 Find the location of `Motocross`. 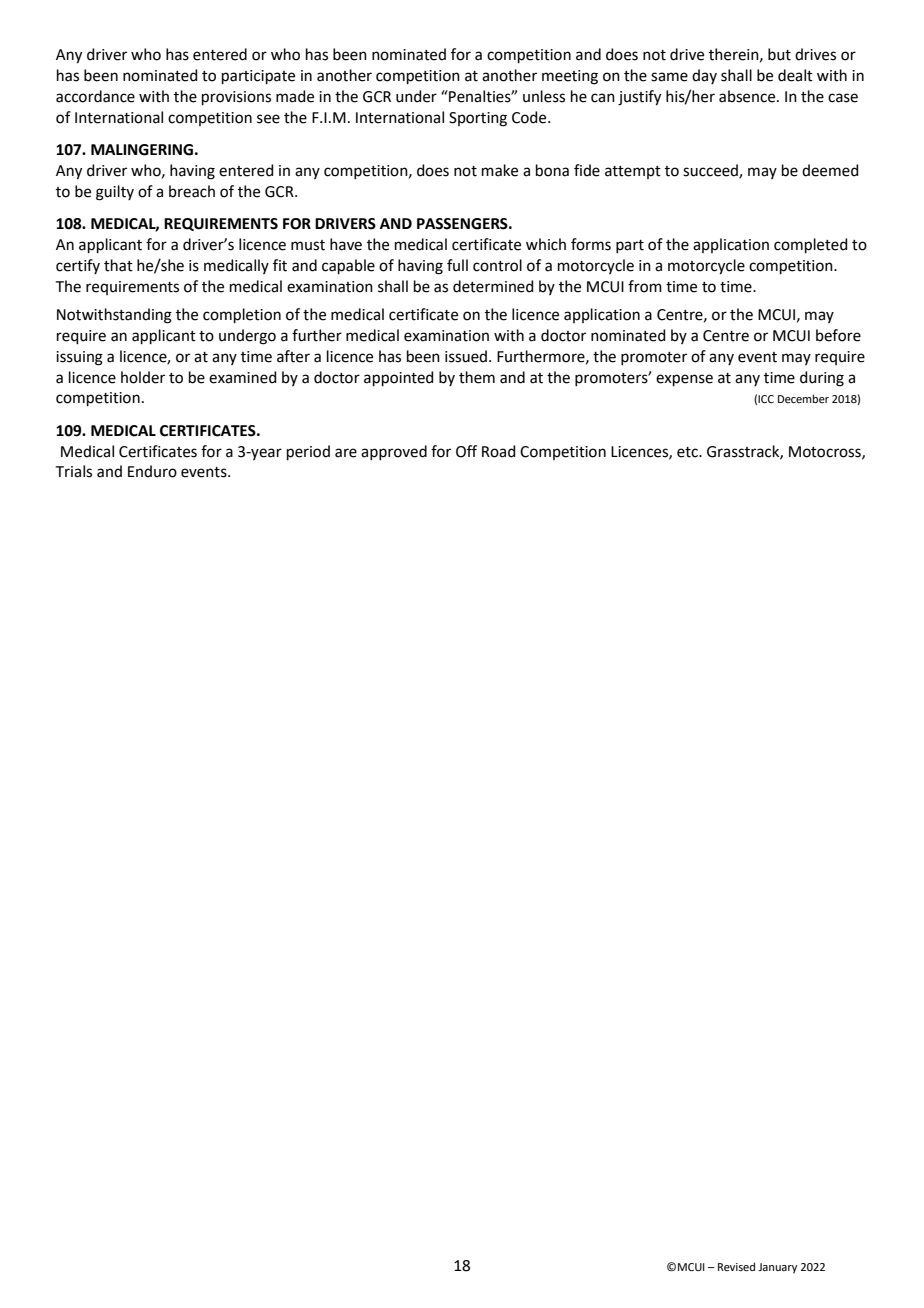

Motocross is located at coordinates (826, 452).
